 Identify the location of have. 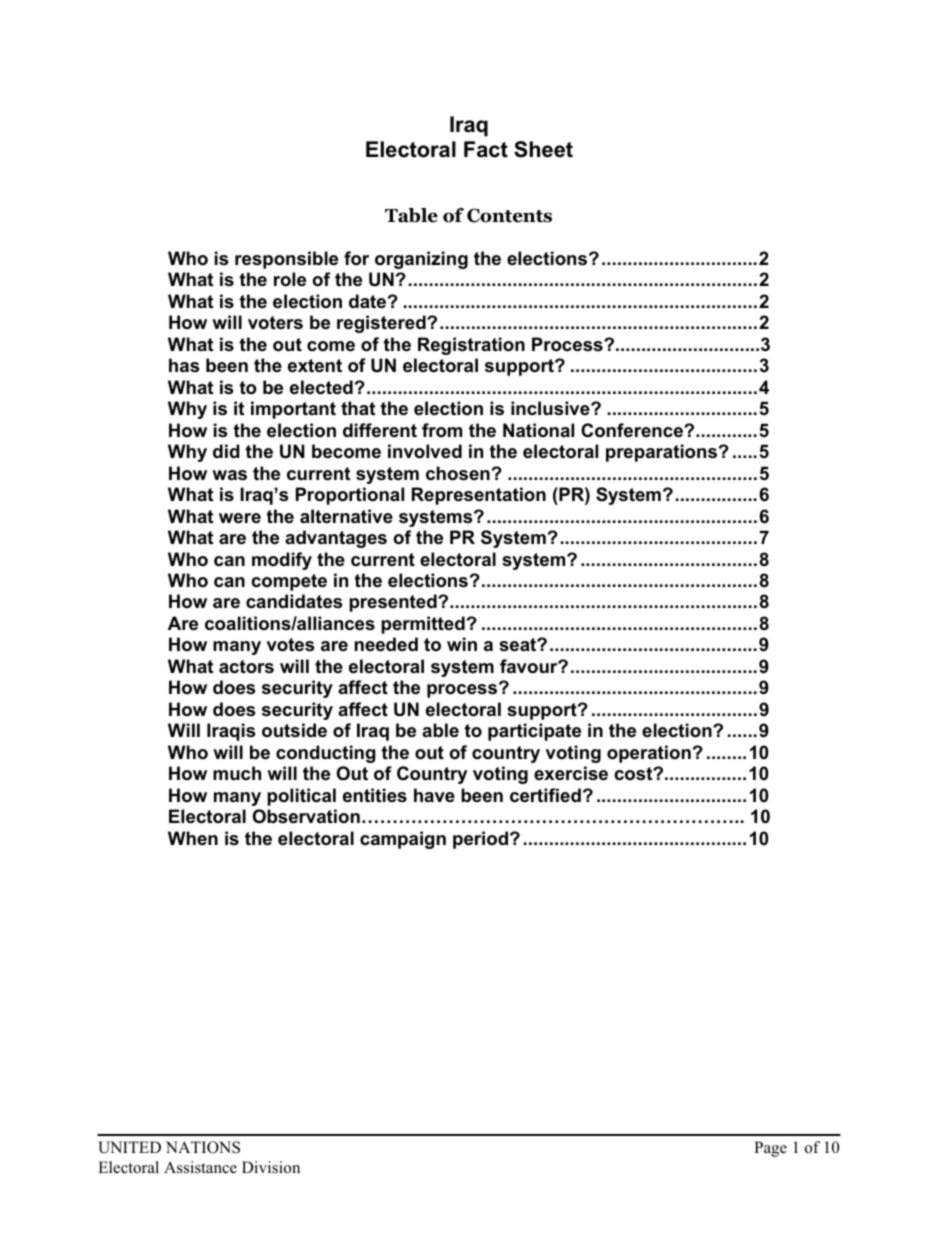
(434, 795).
